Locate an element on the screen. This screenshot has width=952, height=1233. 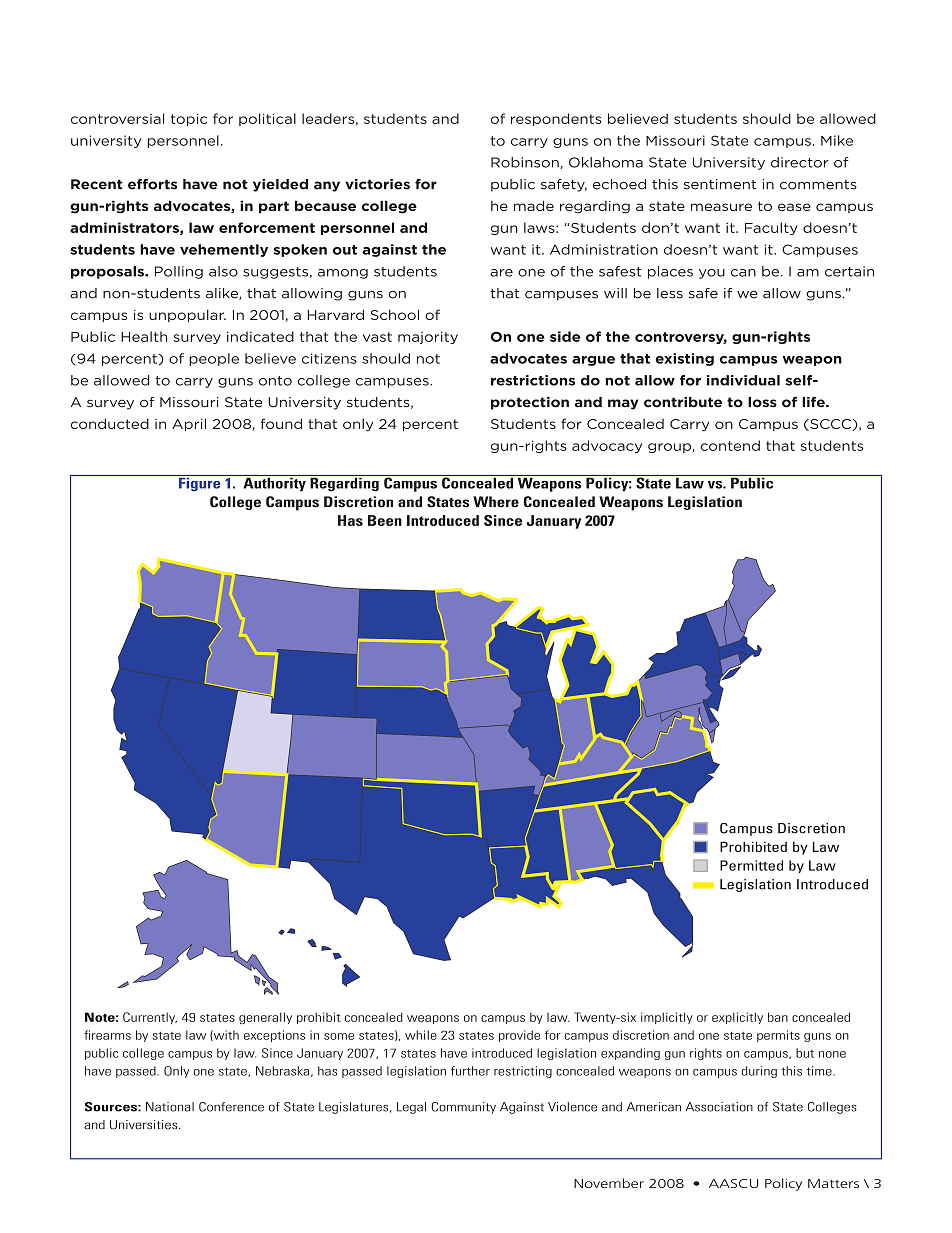
topic is located at coordinates (189, 120).
